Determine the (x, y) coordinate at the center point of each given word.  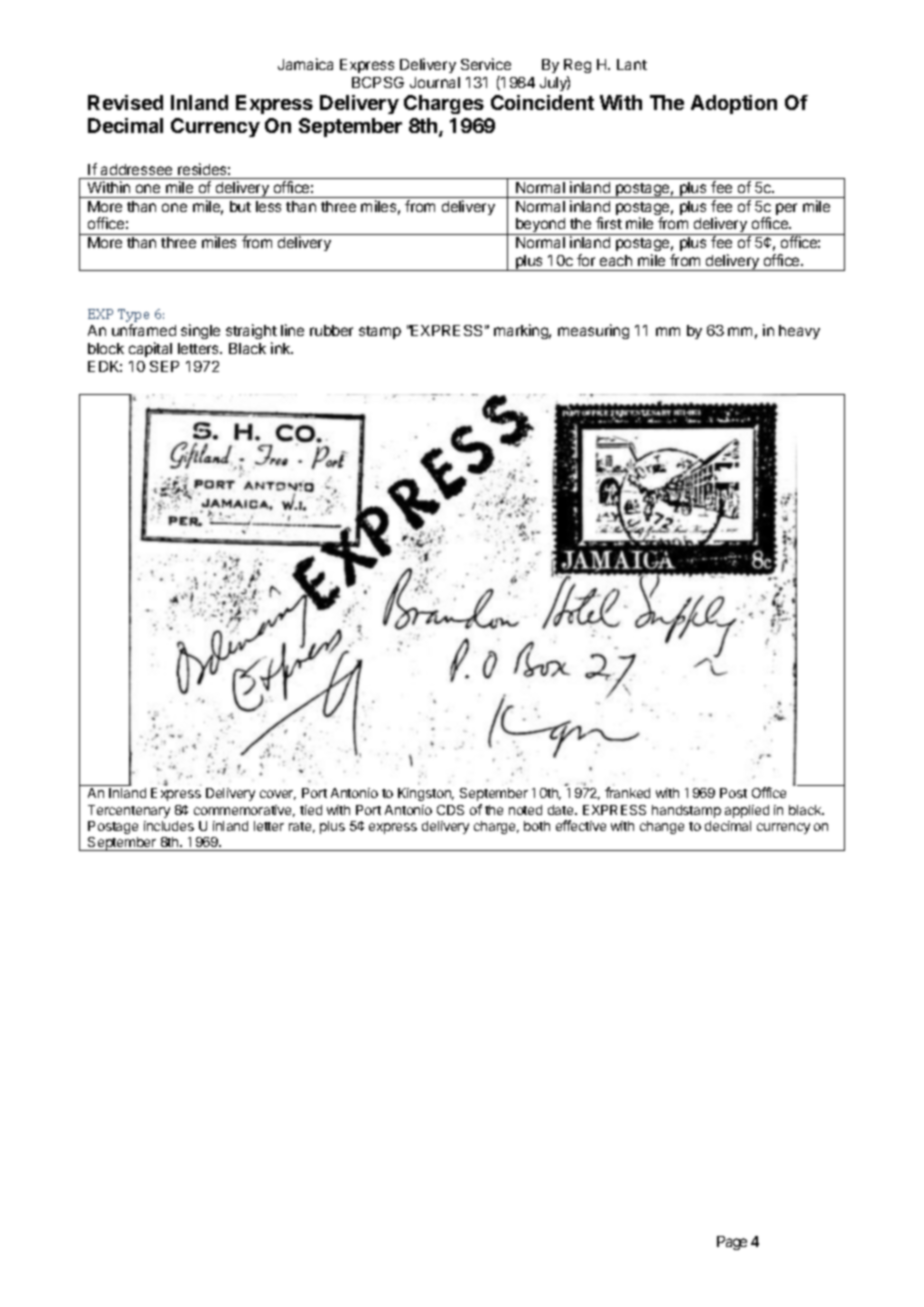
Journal (435, 82)
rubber (331, 330)
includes (169, 826)
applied (747, 811)
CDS (450, 810)
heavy (799, 332)
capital (150, 349)
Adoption (734, 104)
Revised (125, 102)
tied (311, 810)
